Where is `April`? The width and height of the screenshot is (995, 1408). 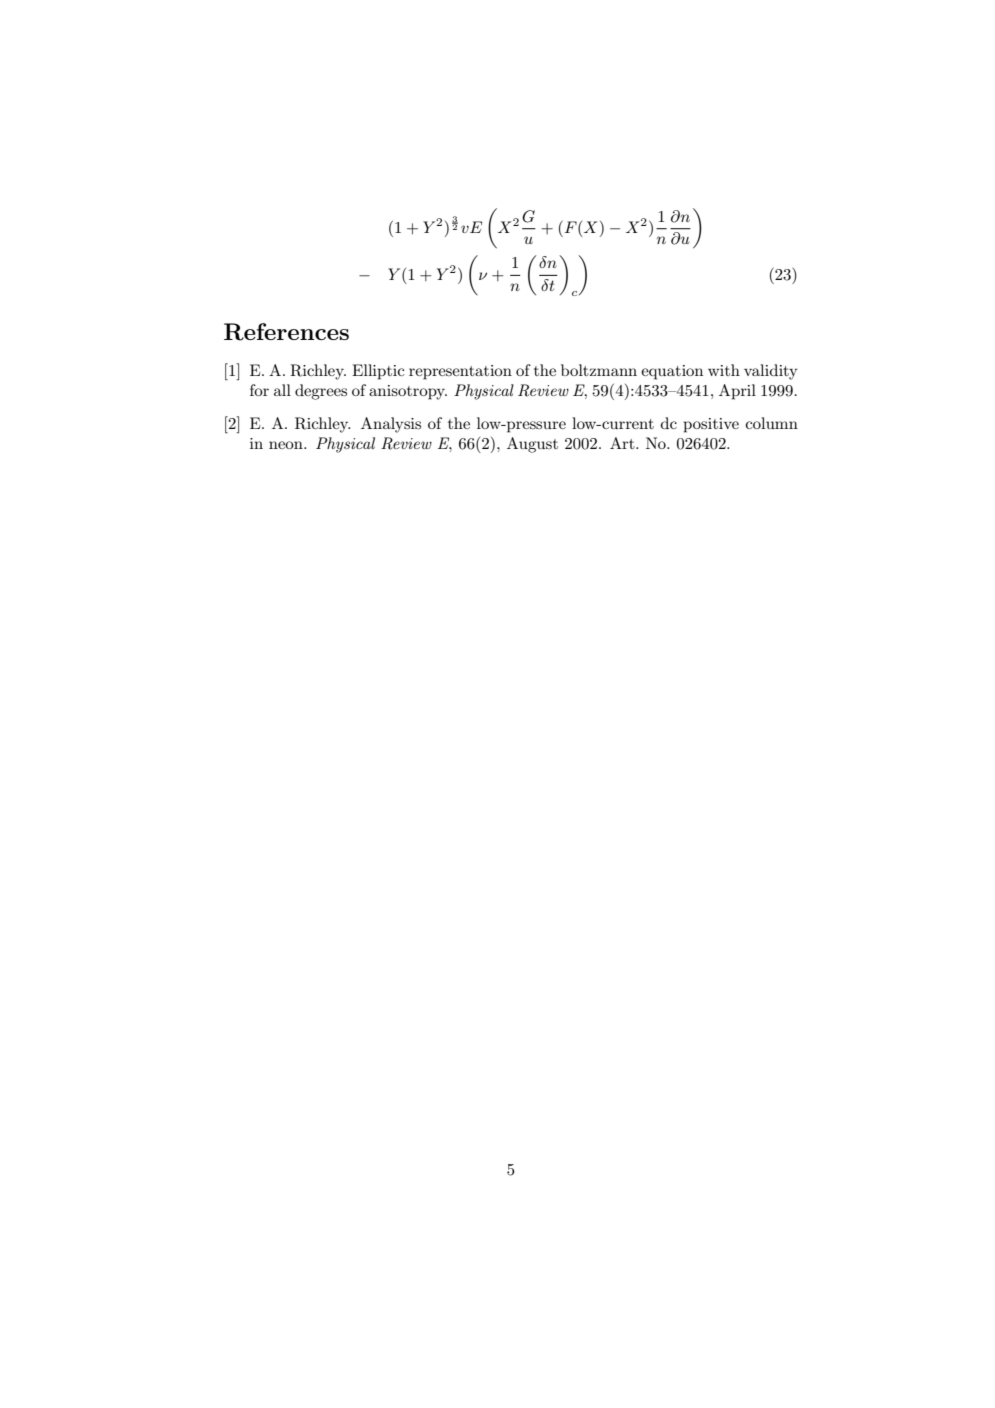 April is located at coordinates (737, 392).
